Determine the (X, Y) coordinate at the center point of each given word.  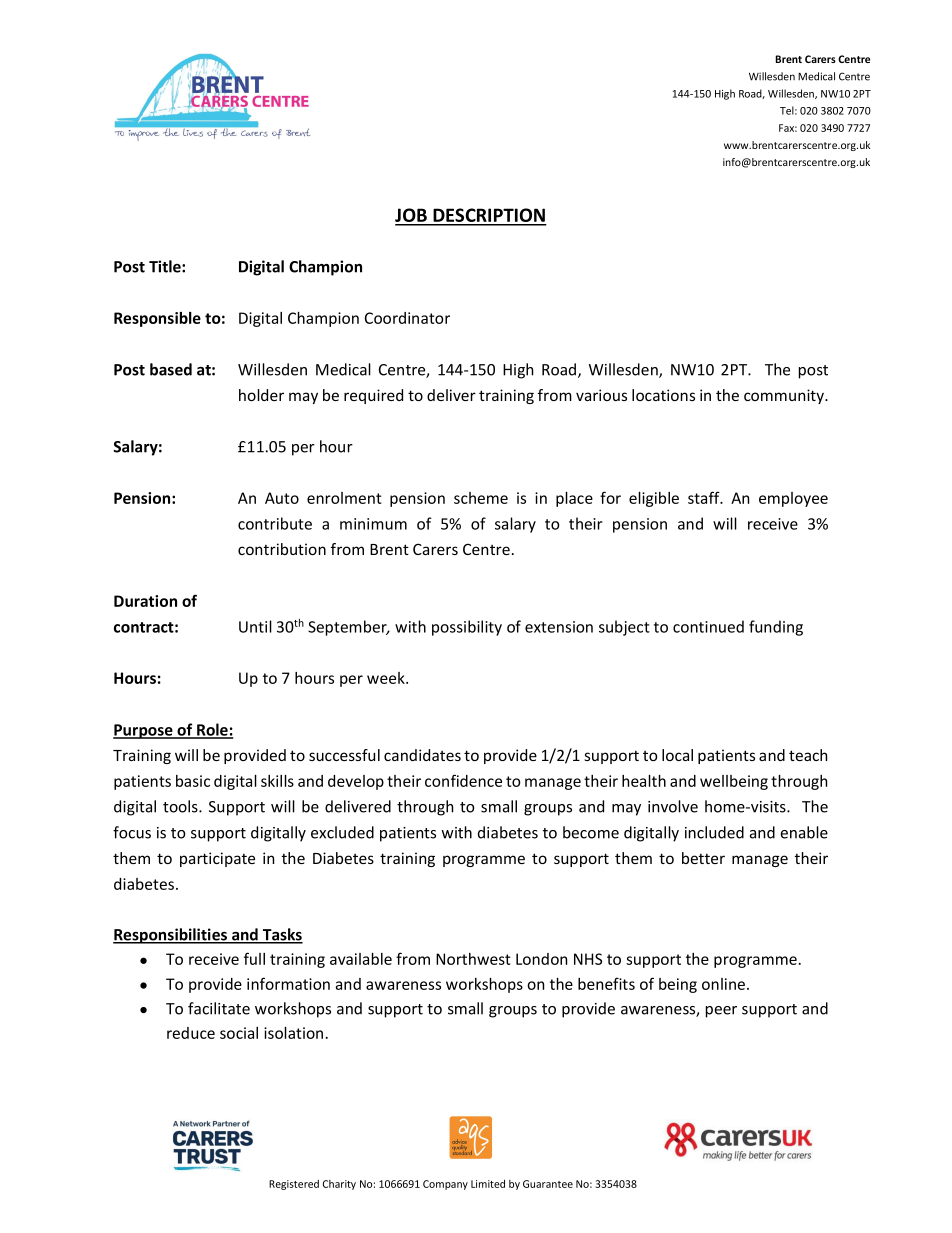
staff (705, 497)
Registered (294, 1185)
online (725, 984)
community (785, 396)
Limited (488, 1184)
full (254, 958)
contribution (282, 549)
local (677, 755)
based (171, 369)
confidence (463, 780)
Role (212, 730)
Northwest (473, 959)
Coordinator (407, 318)
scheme (481, 498)
